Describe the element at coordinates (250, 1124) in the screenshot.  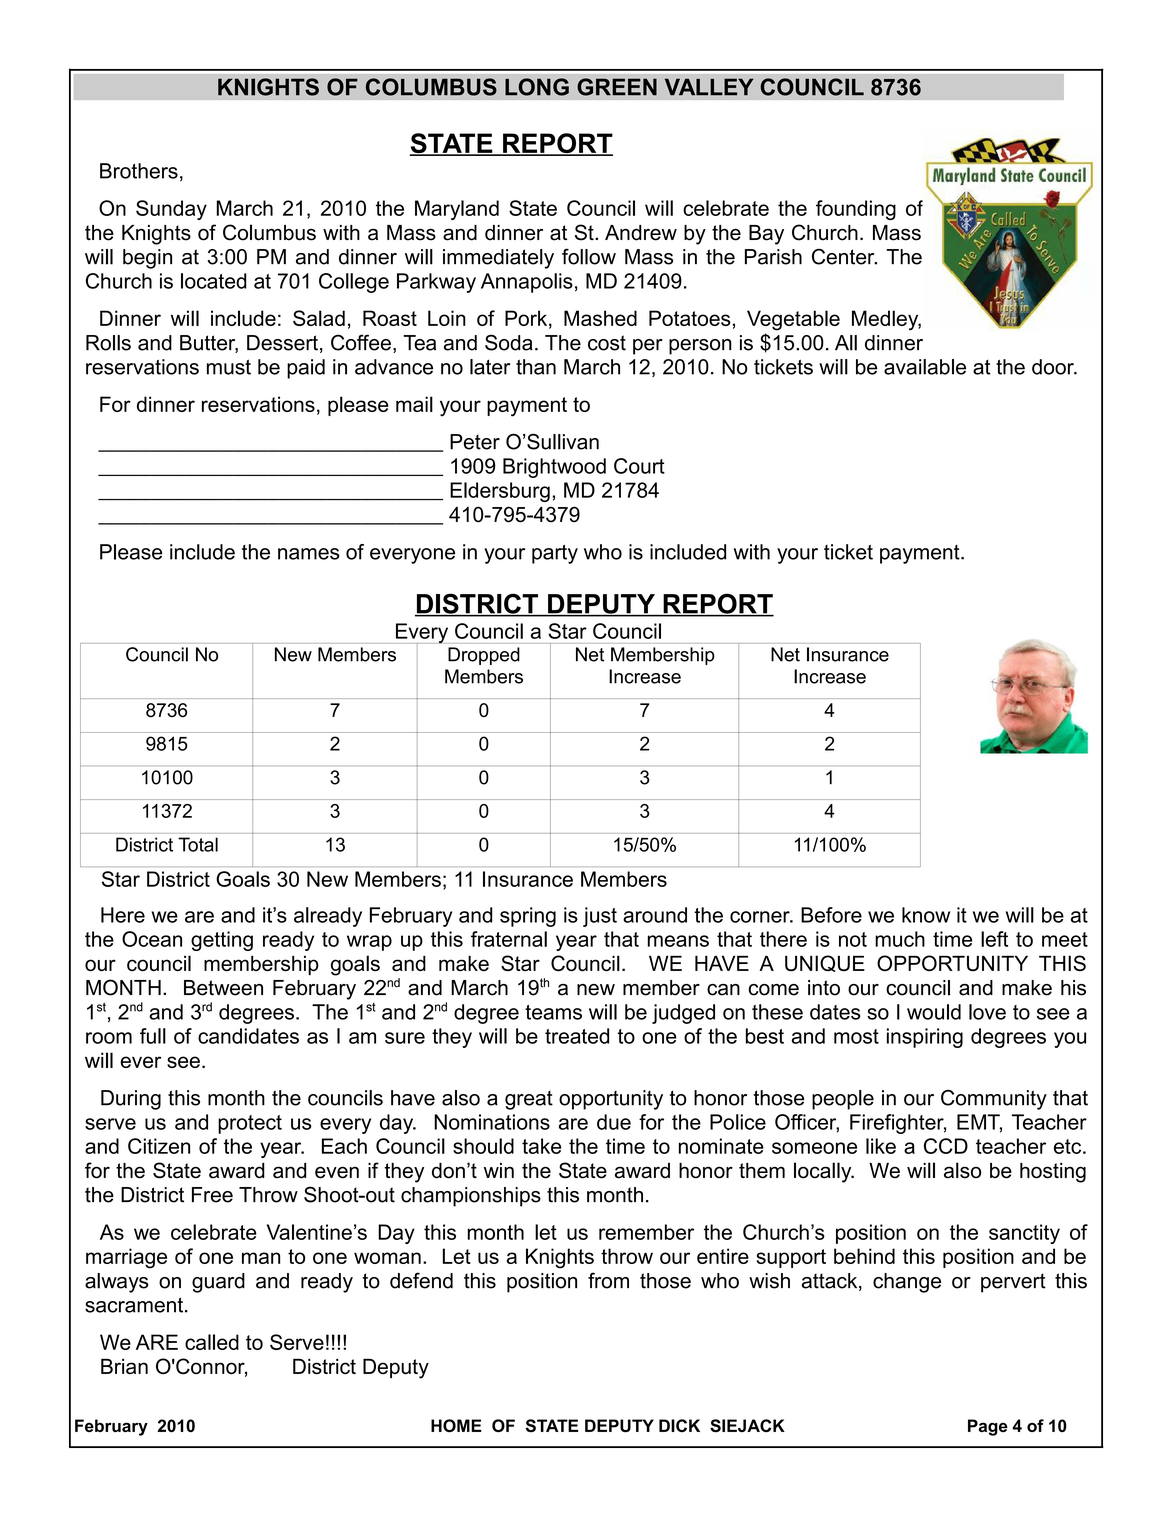
I see `protect` at that location.
